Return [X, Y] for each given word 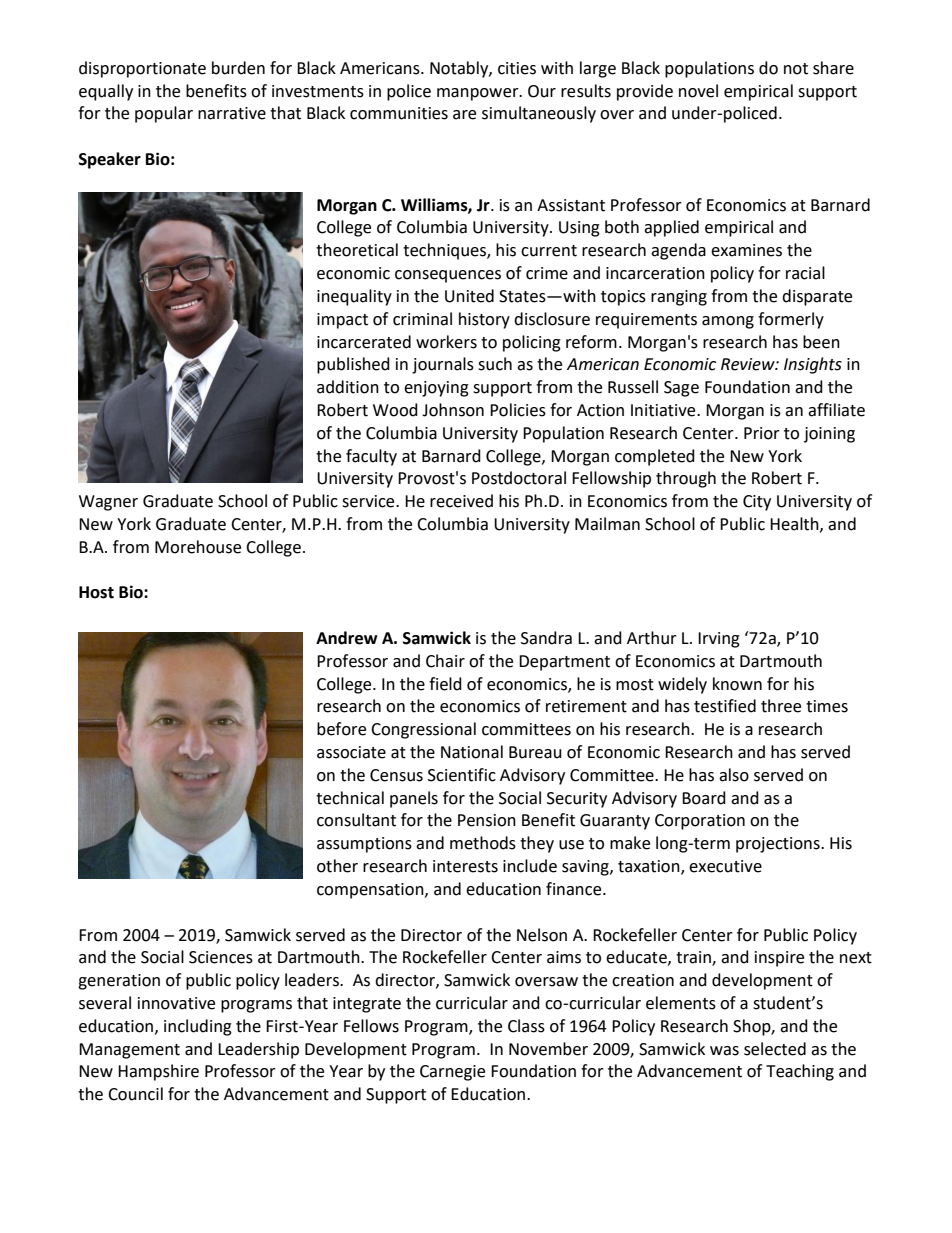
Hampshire [158, 1072]
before [341, 729]
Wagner [108, 503]
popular [164, 114]
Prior [762, 433]
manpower [479, 94]
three [781, 706]
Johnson [453, 410]
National [472, 752]
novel [698, 91]
